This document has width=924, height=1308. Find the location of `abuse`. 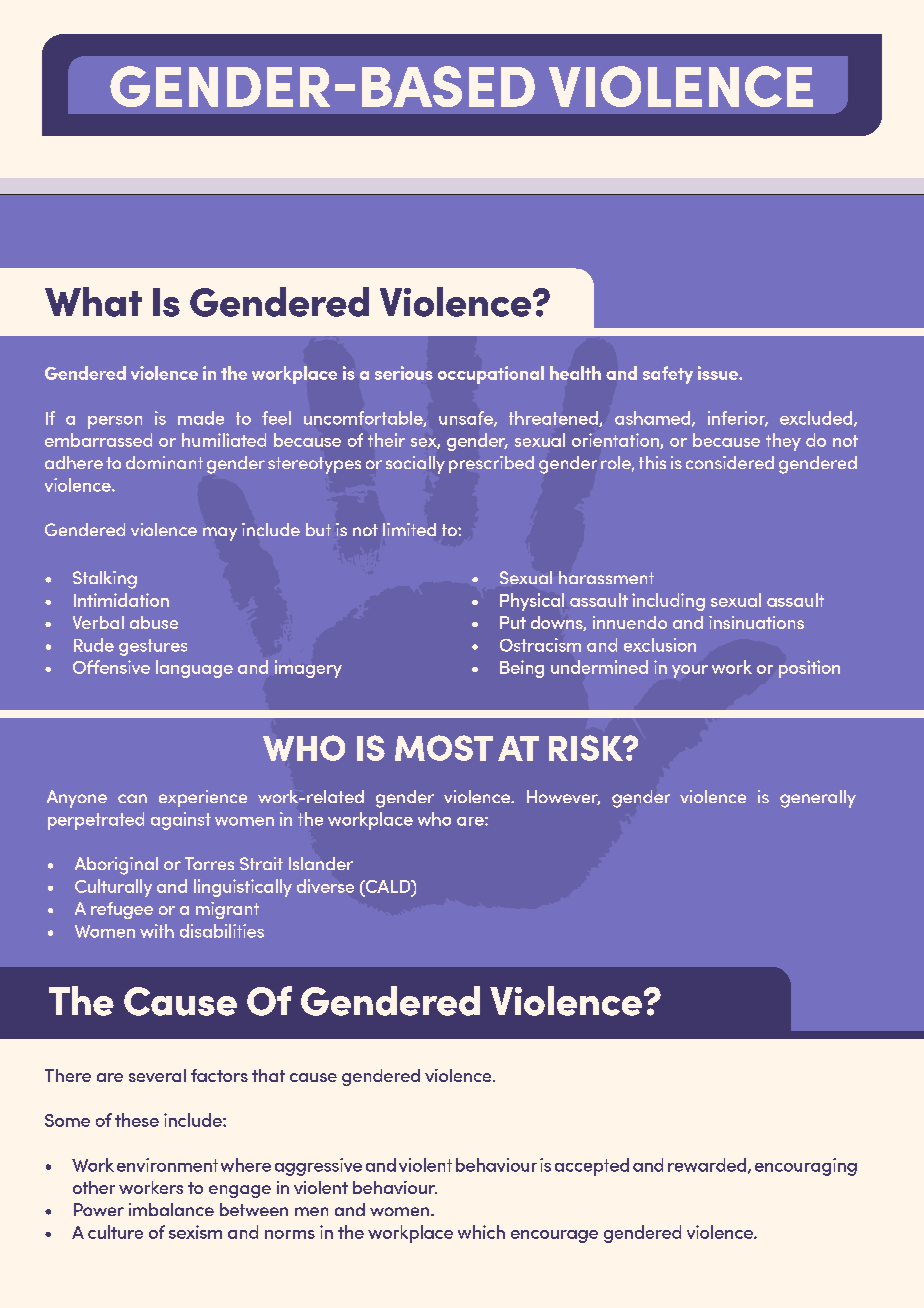

abuse is located at coordinates (154, 622).
